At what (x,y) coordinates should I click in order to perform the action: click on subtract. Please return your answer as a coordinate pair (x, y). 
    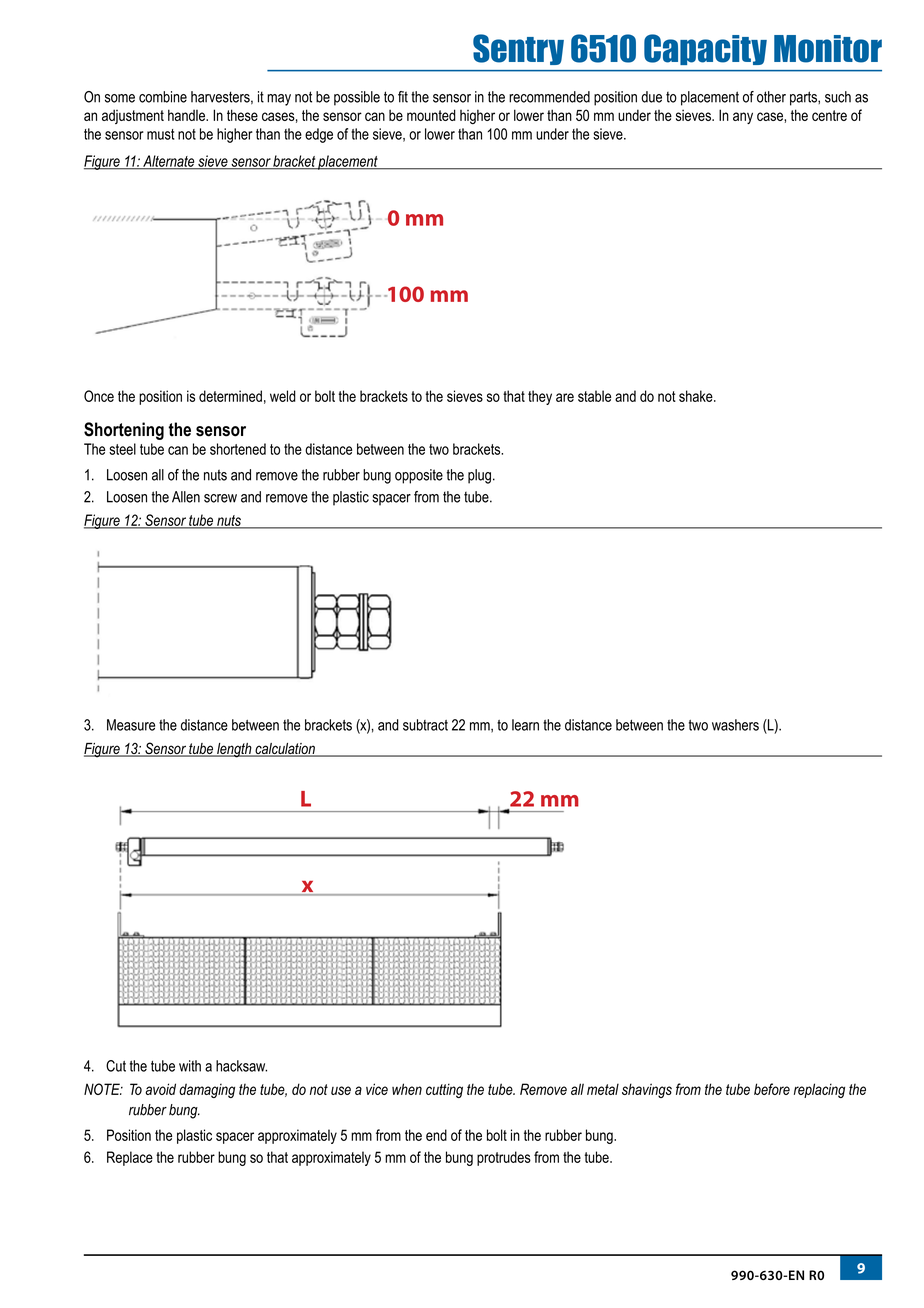
    Looking at the image, I should click on (425, 725).
